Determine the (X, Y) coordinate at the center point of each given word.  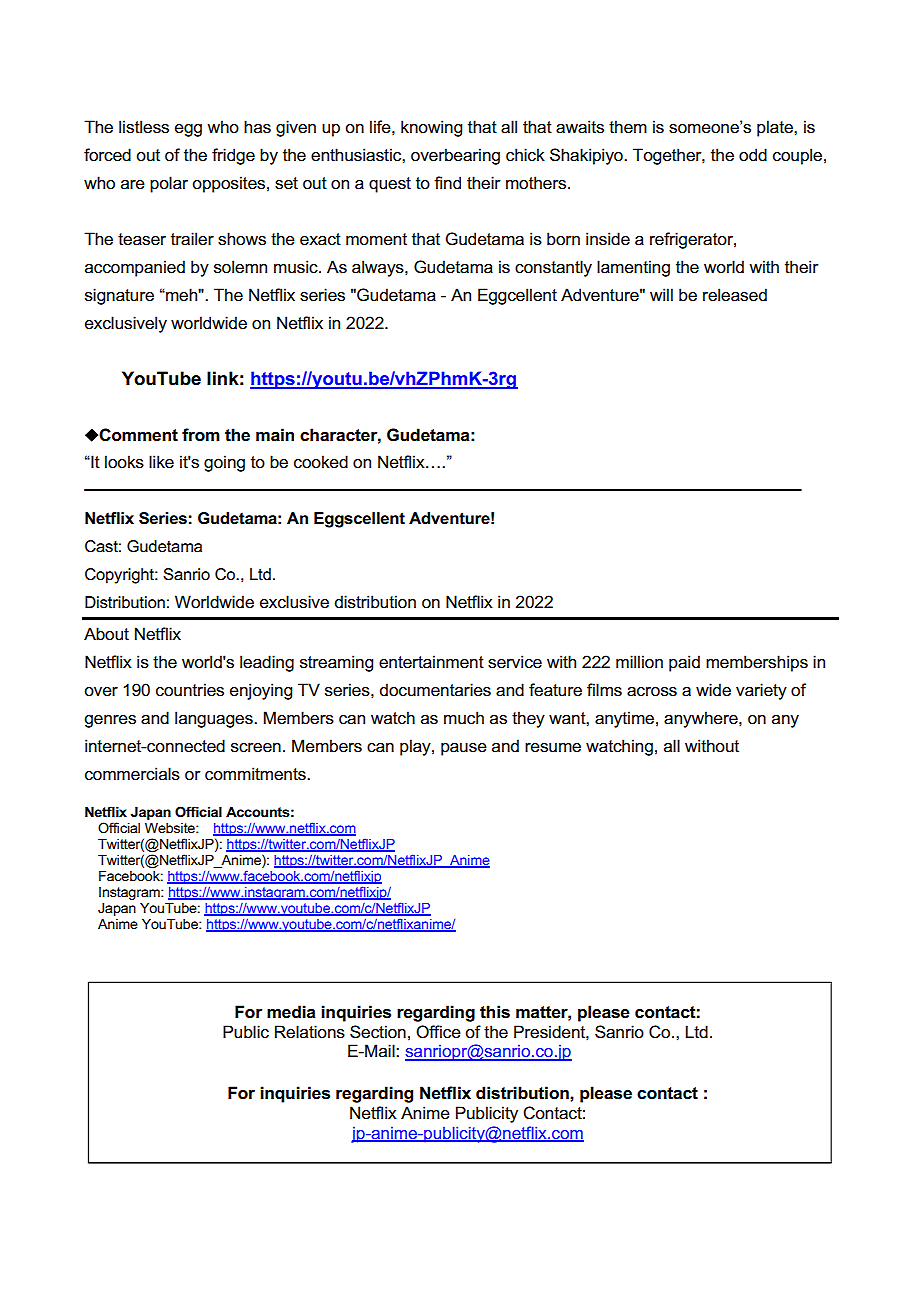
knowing (431, 128)
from (201, 434)
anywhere (702, 719)
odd (753, 155)
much (464, 718)
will (661, 294)
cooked (321, 462)
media (291, 1012)
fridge (233, 156)
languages (215, 719)
